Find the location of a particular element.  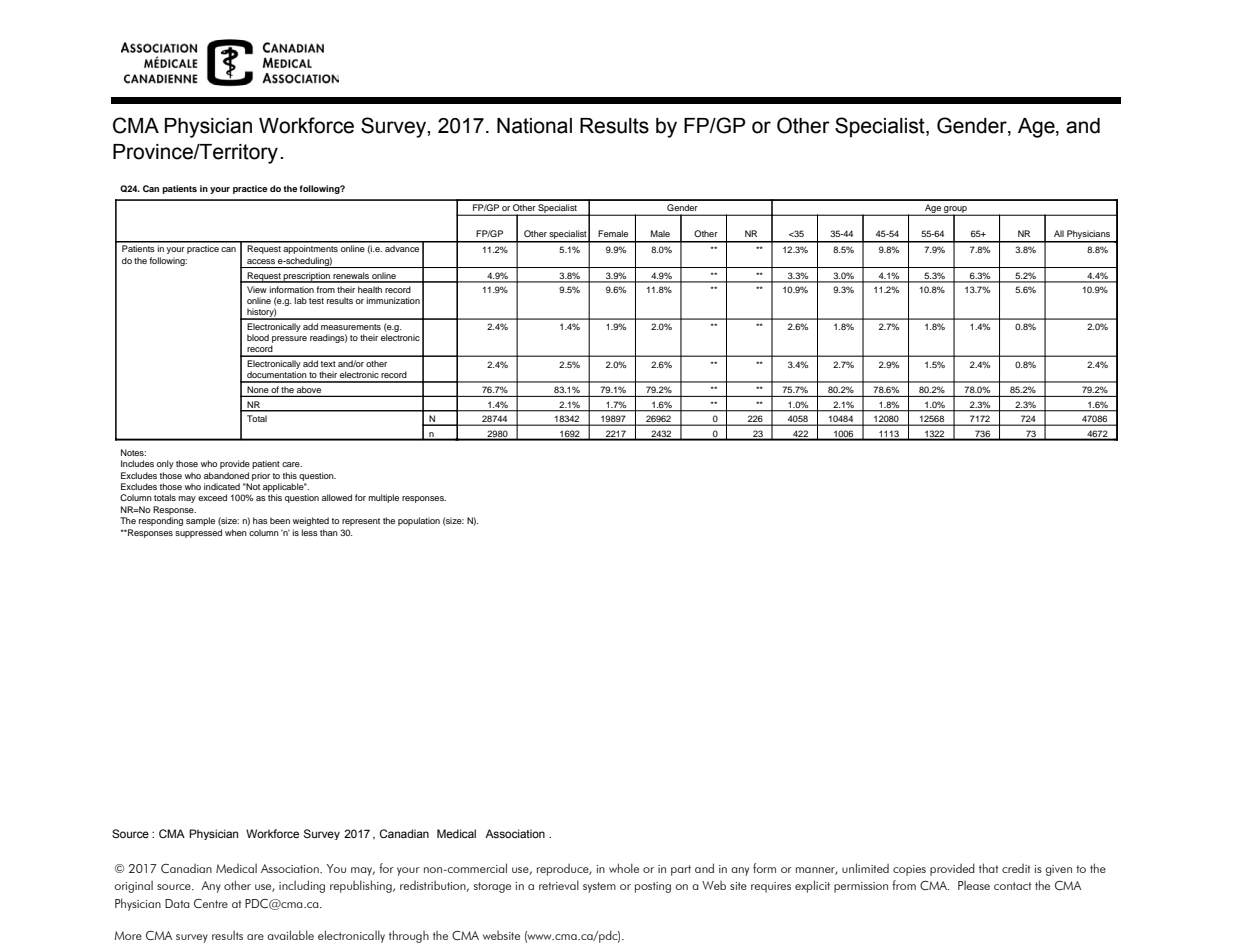

immunization is located at coordinates (393, 300).
